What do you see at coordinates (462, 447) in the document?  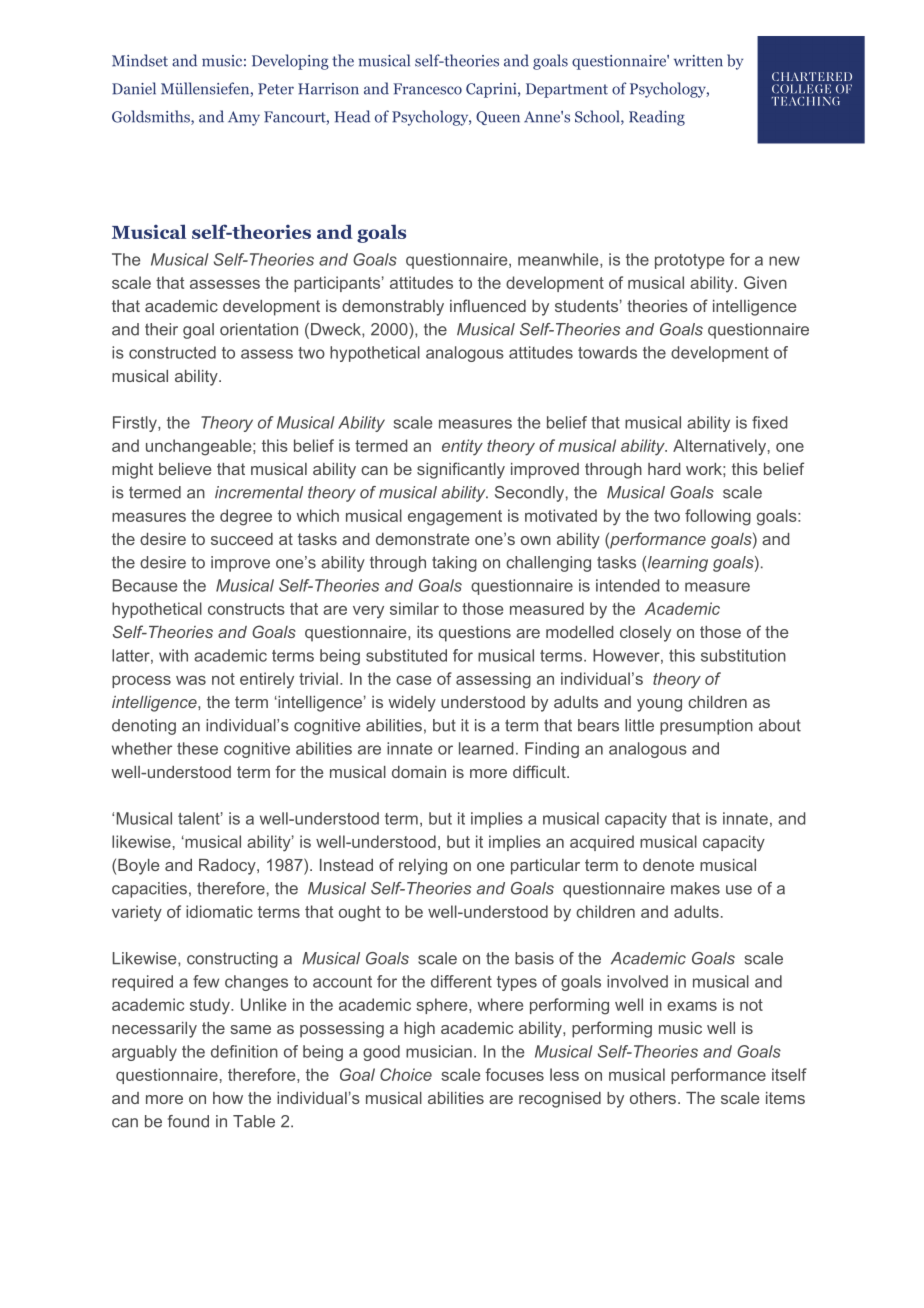 I see `entity` at bounding box center [462, 447].
